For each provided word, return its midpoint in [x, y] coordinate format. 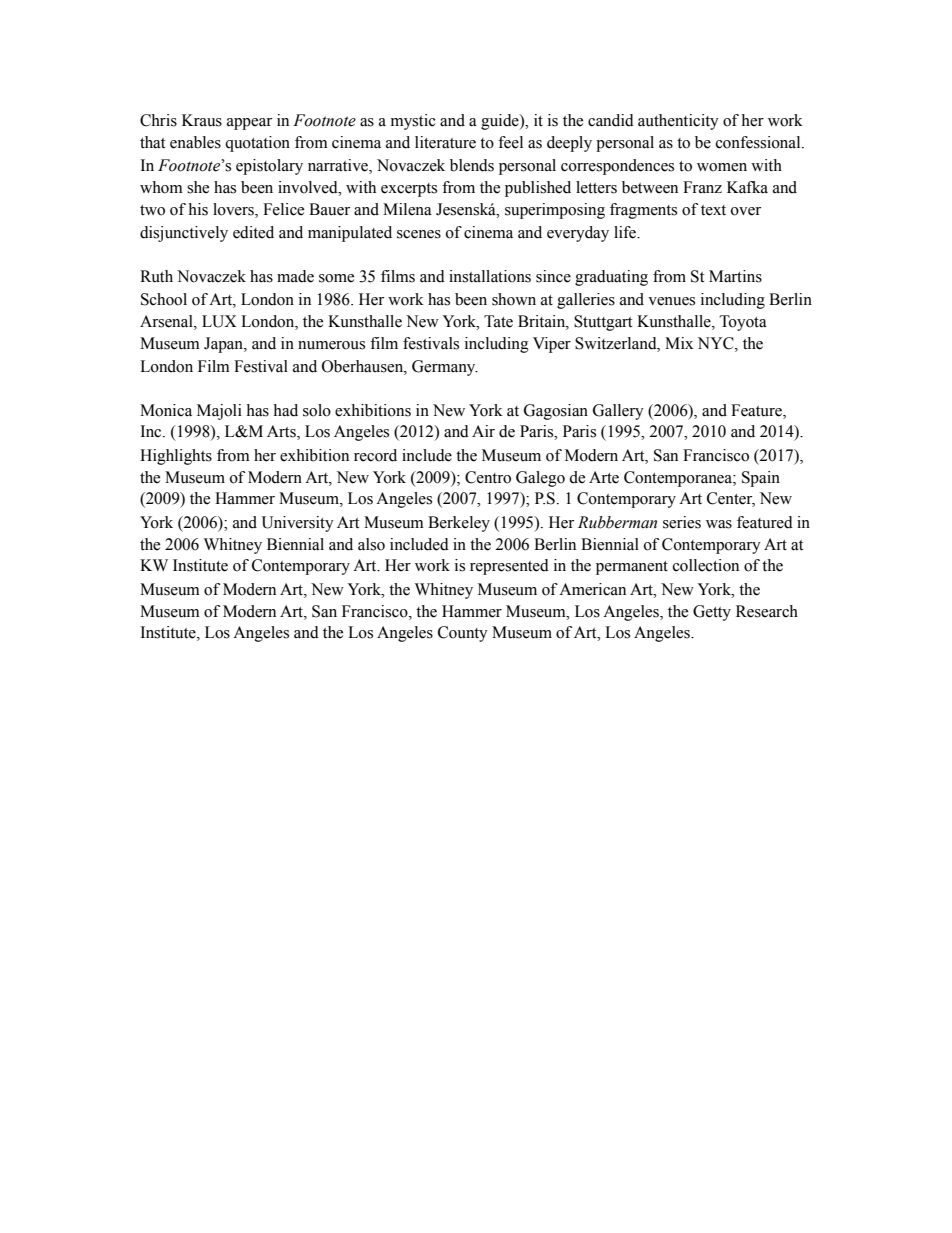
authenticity [678, 122]
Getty [712, 613]
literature [445, 142]
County [463, 634]
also [371, 544]
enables [195, 142]
